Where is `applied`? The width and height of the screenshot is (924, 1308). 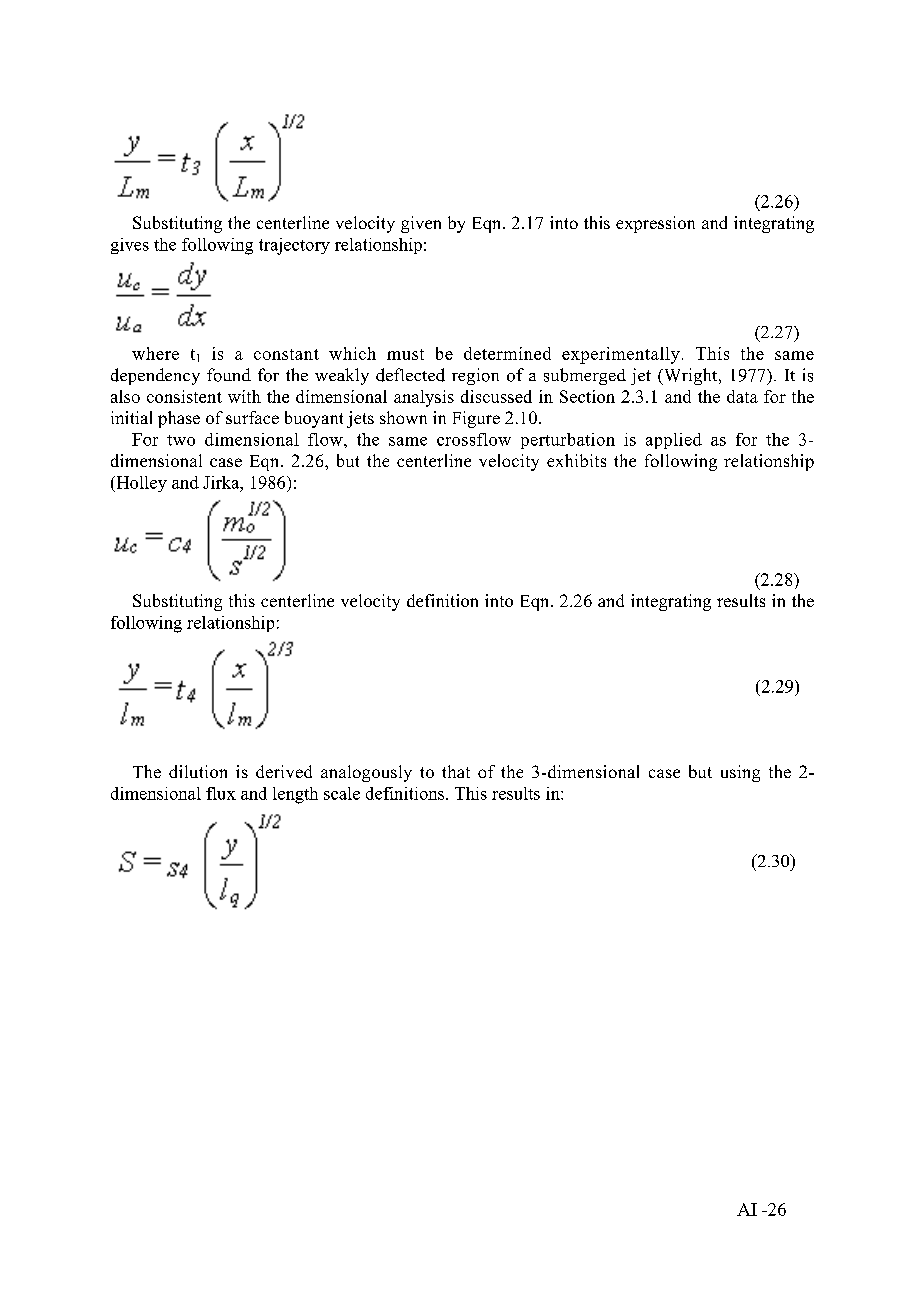
applied is located at coordinates (674, 441).
